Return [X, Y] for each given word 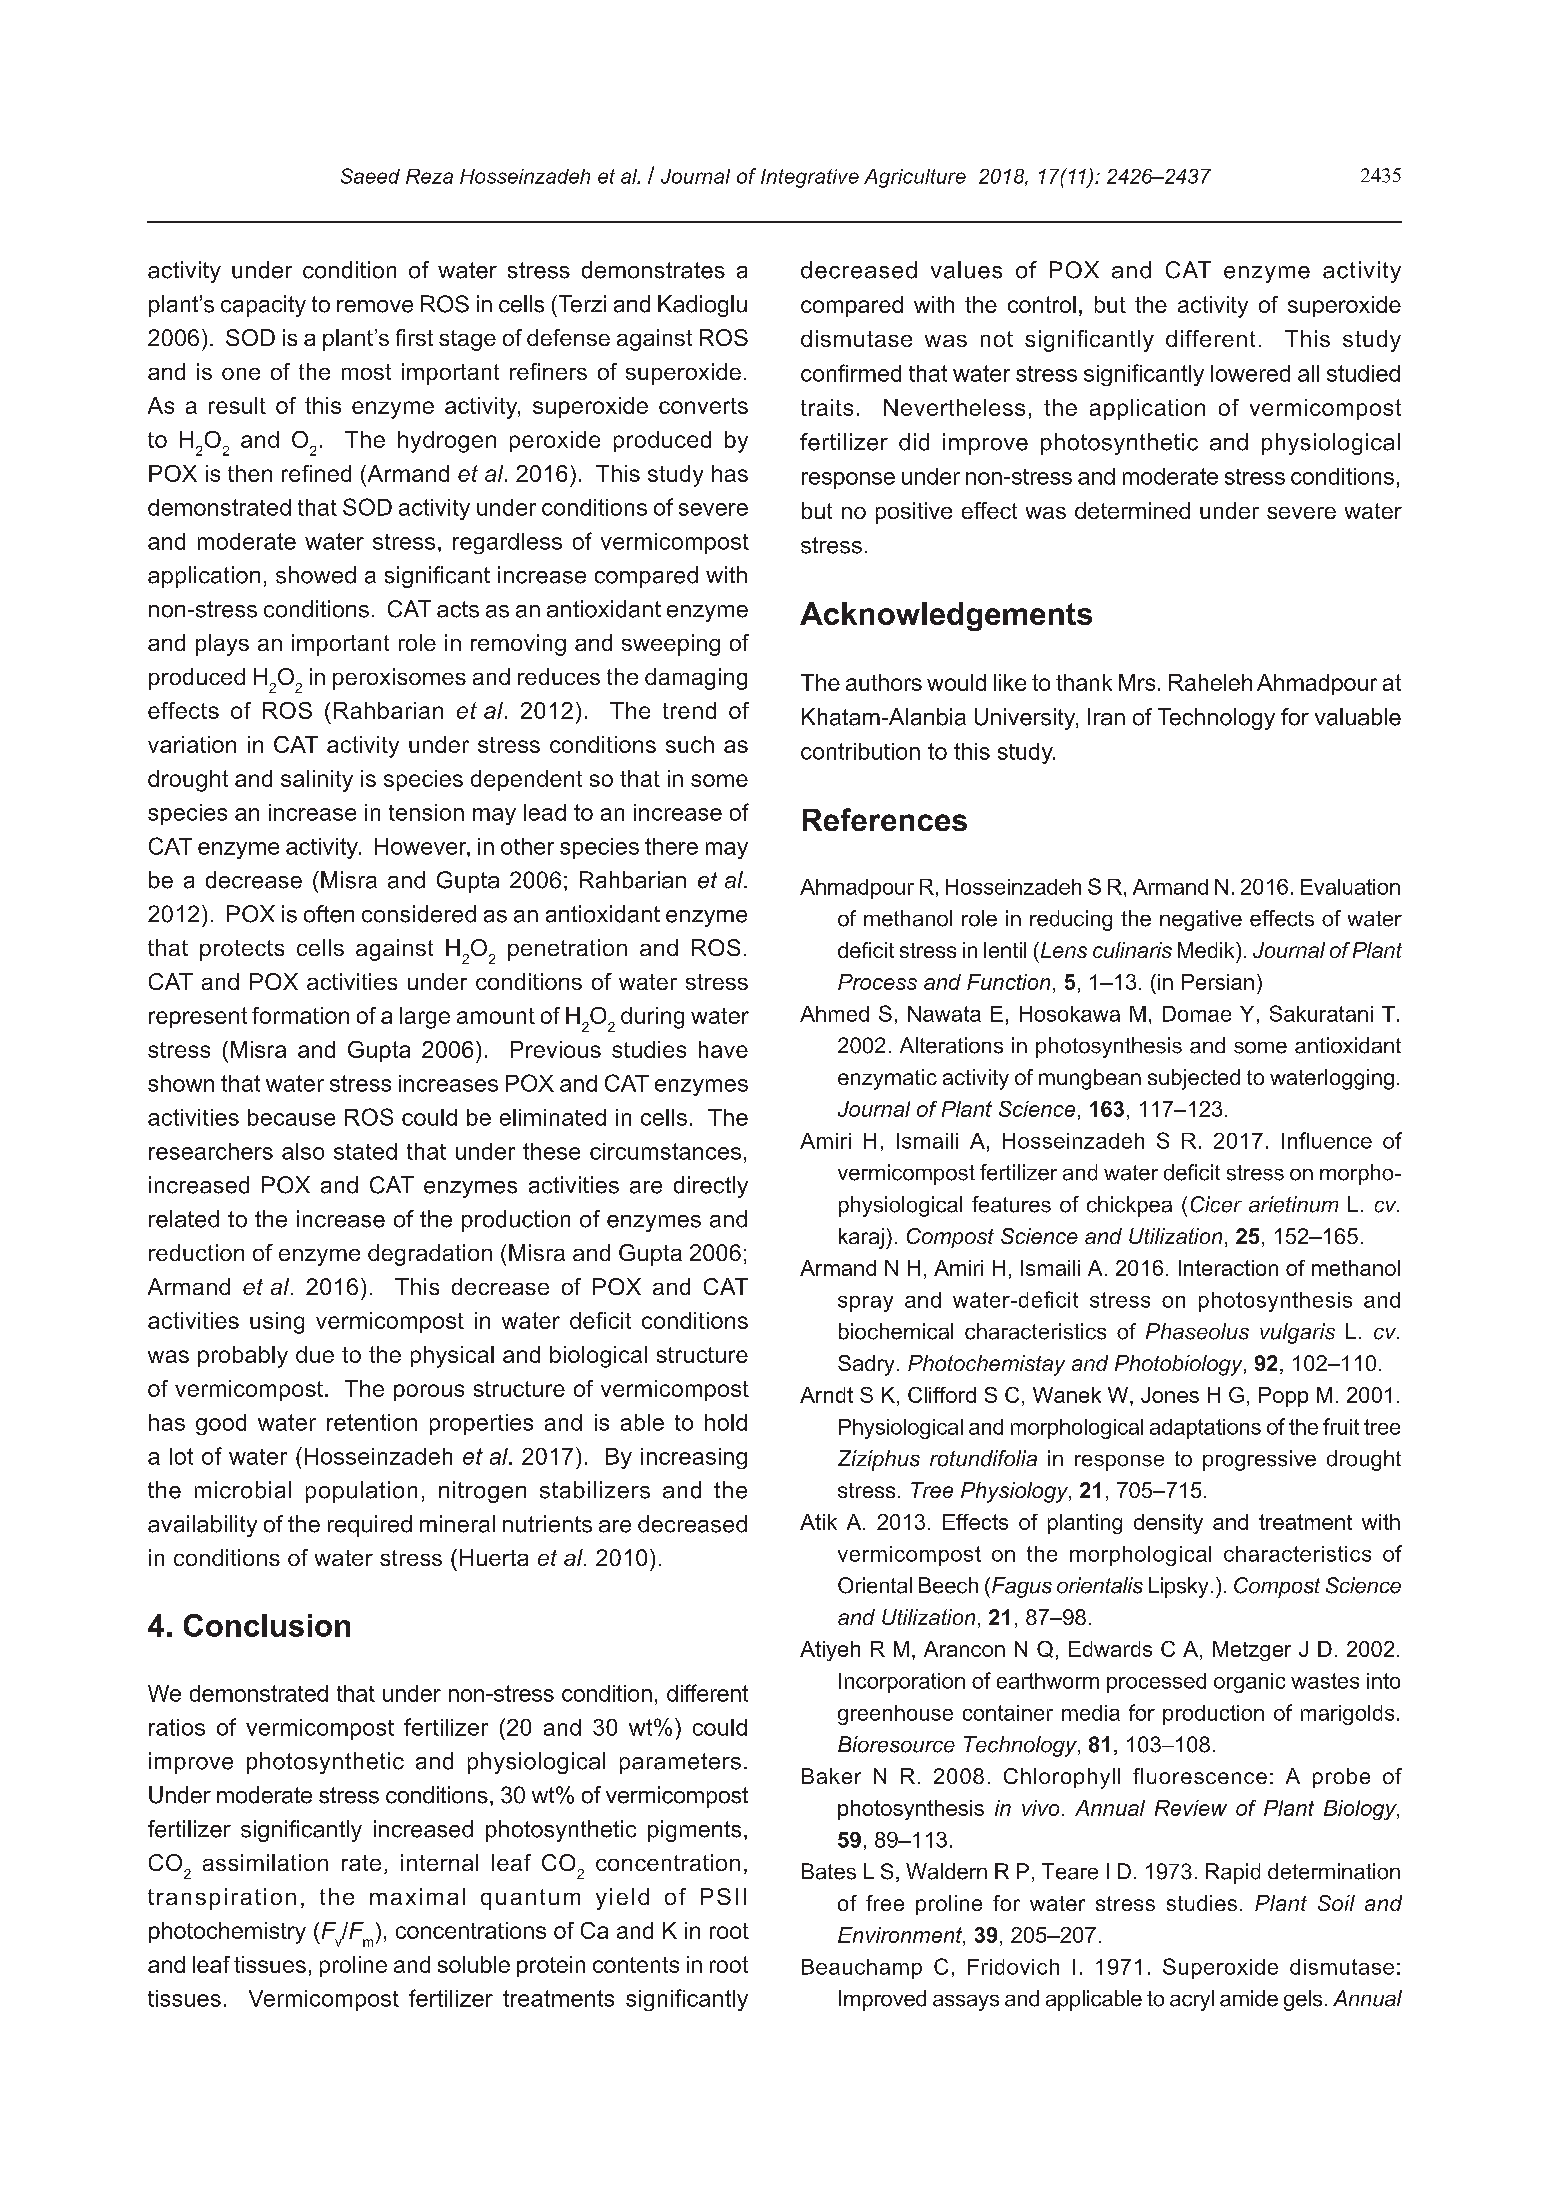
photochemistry [227, 1933]
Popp [1283, 1397]
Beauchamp [862, 1969]
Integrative [810, 178]
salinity [317, 781]
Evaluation [1350, 887]
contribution [860, 751]
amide [1249, 1998]
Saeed [370, 176]
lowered [1250, 373]
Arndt [826, 1395]
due [315, 1354]
